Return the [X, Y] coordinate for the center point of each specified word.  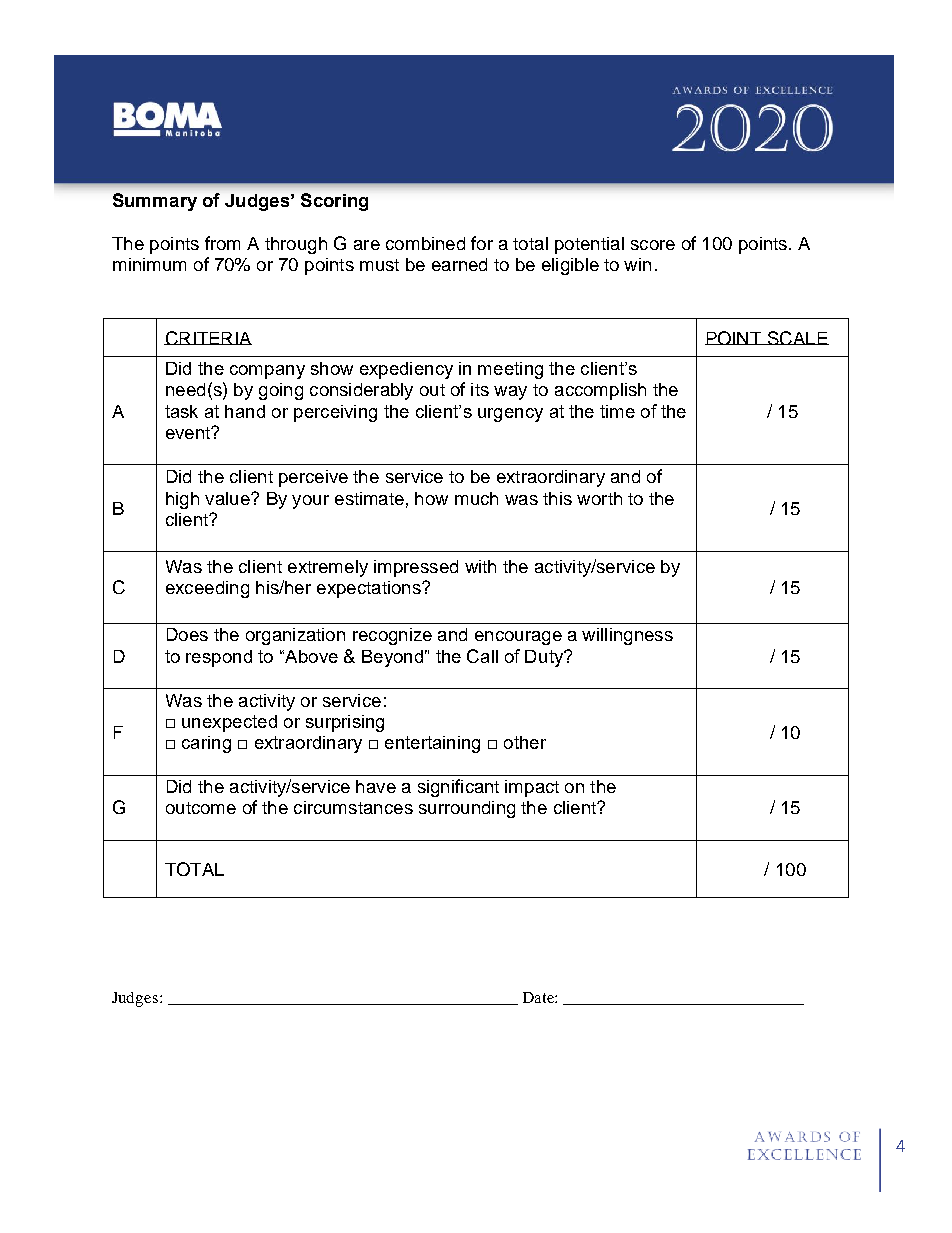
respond [219, 658]
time [617, 411]
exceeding [207, 589]
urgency [510, 415]
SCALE [797, 338]
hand [245, 411]
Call [482, 656]
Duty [545, 658]
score [653, 245]
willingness [627, 636]
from [222, 243]
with [480, 566]
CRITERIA [208, 338]
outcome [201, 808]
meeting [510, 370]
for [482, 243]
